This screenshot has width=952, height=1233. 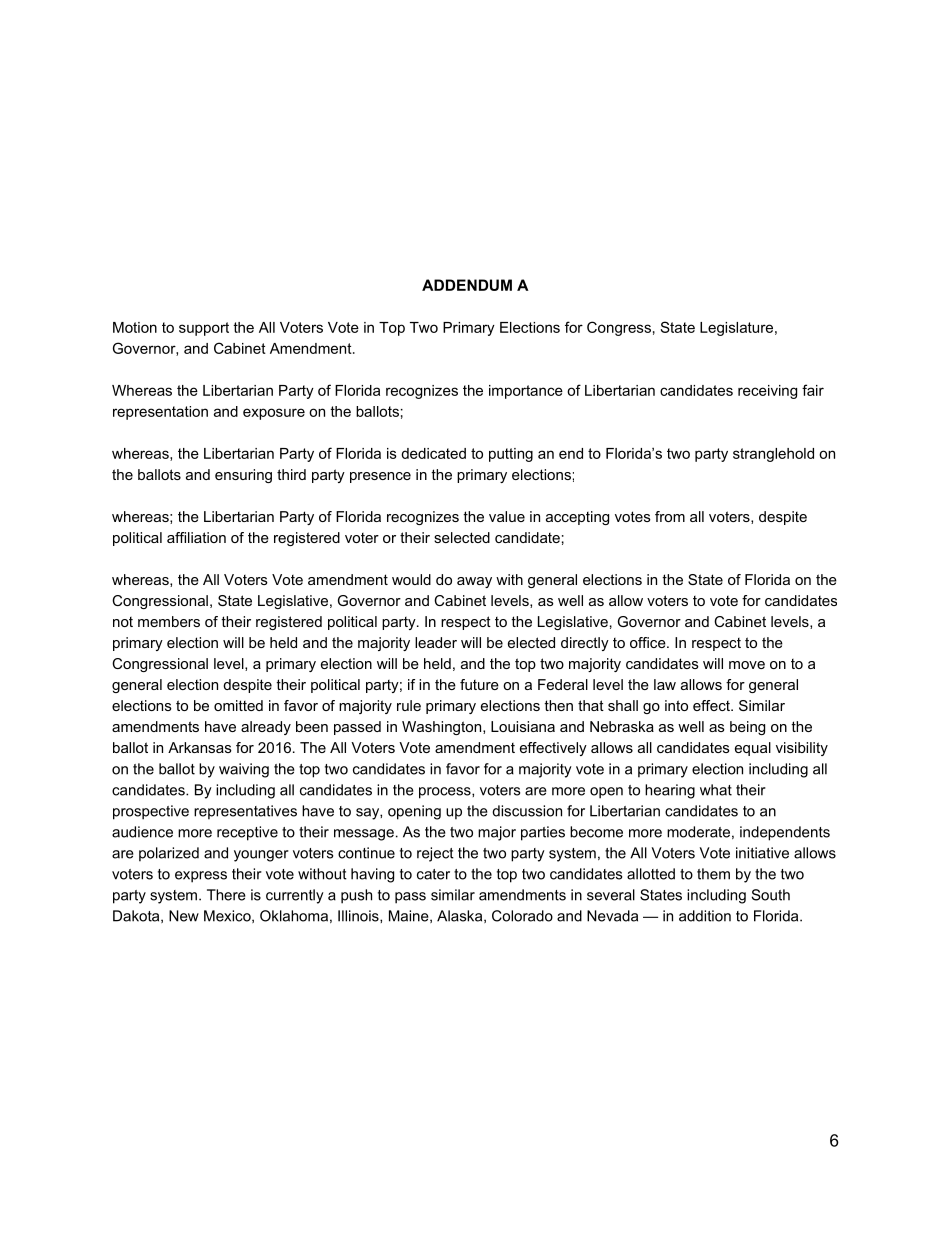 I want to click on There, so click(x=226, y=895).
